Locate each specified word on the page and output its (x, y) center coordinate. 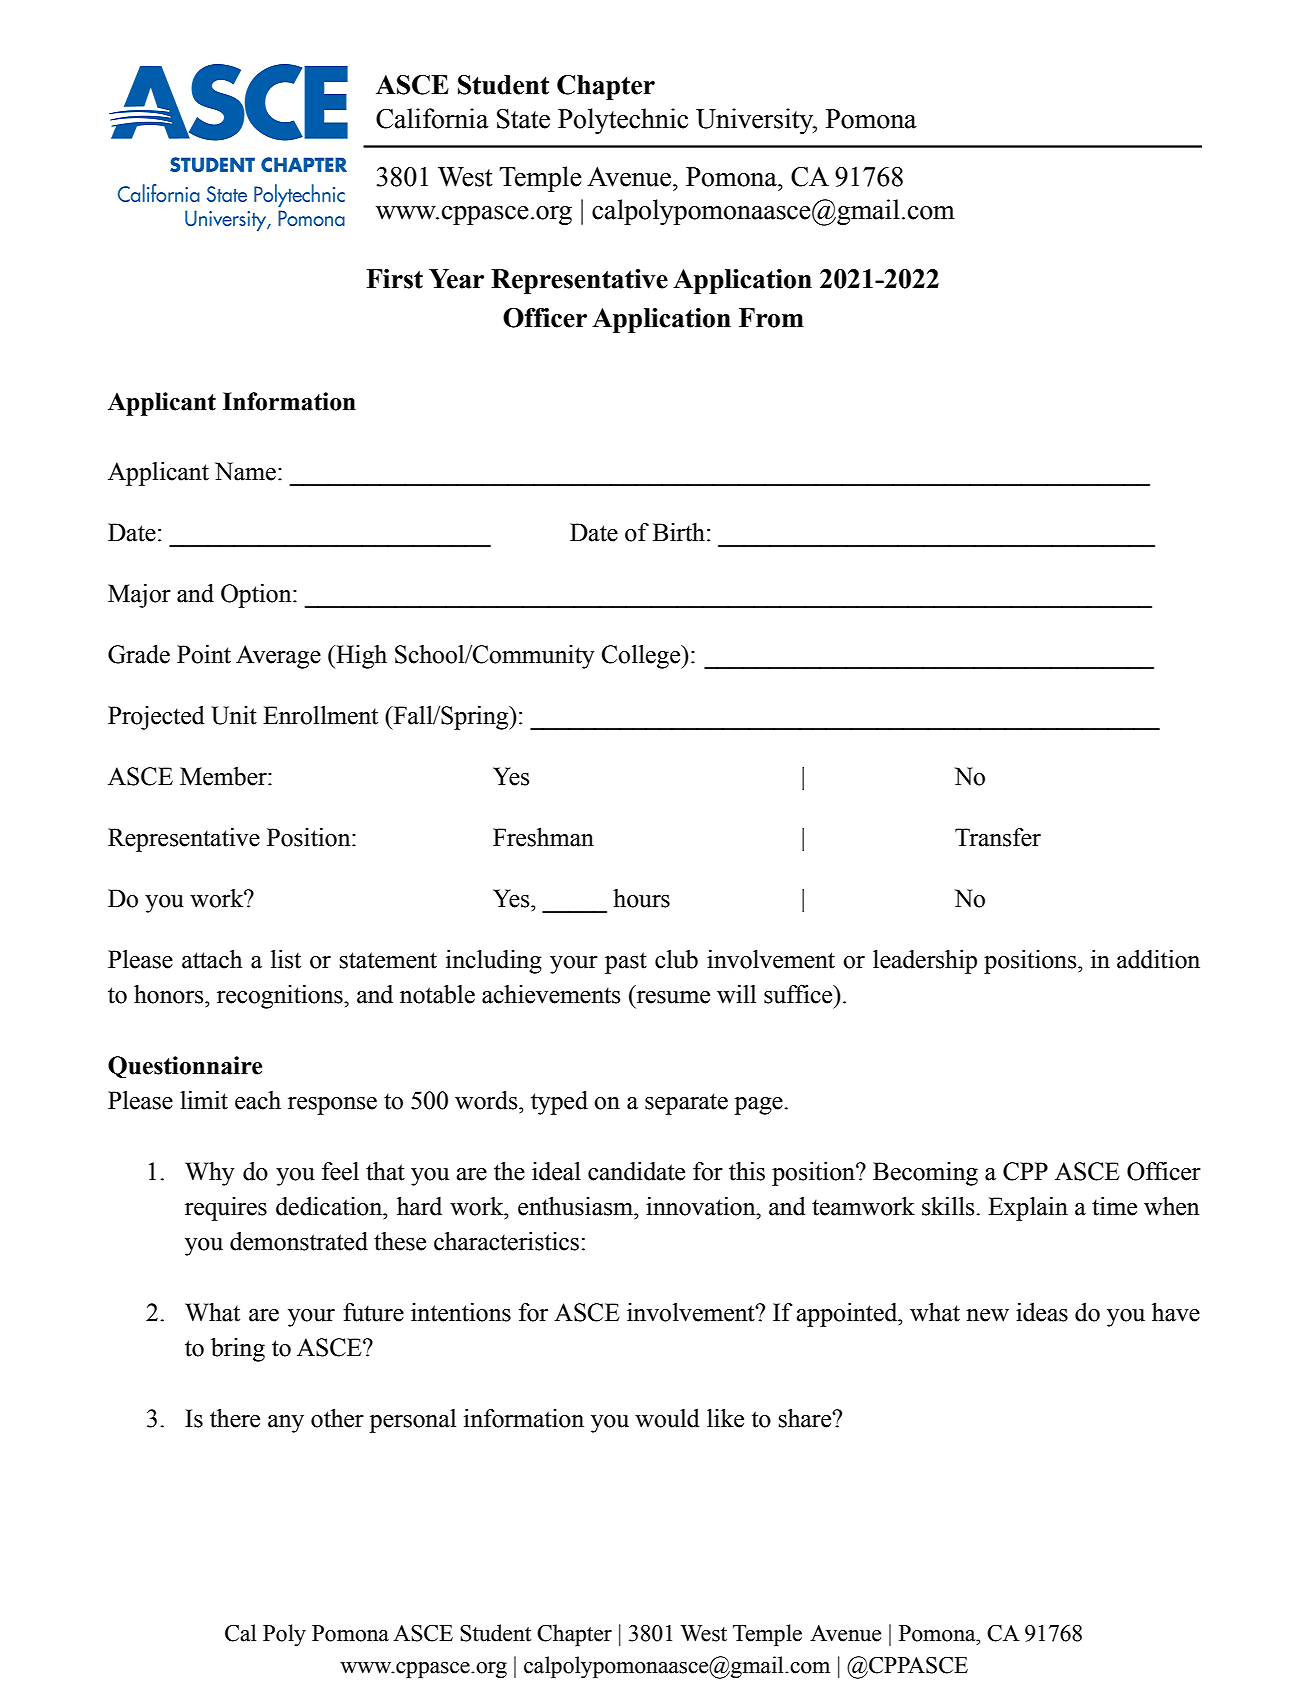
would (667, 1418)
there (235, 1418)
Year (456, 279)
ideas (1042, 1312)
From (771, 318)
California (432, 118)
